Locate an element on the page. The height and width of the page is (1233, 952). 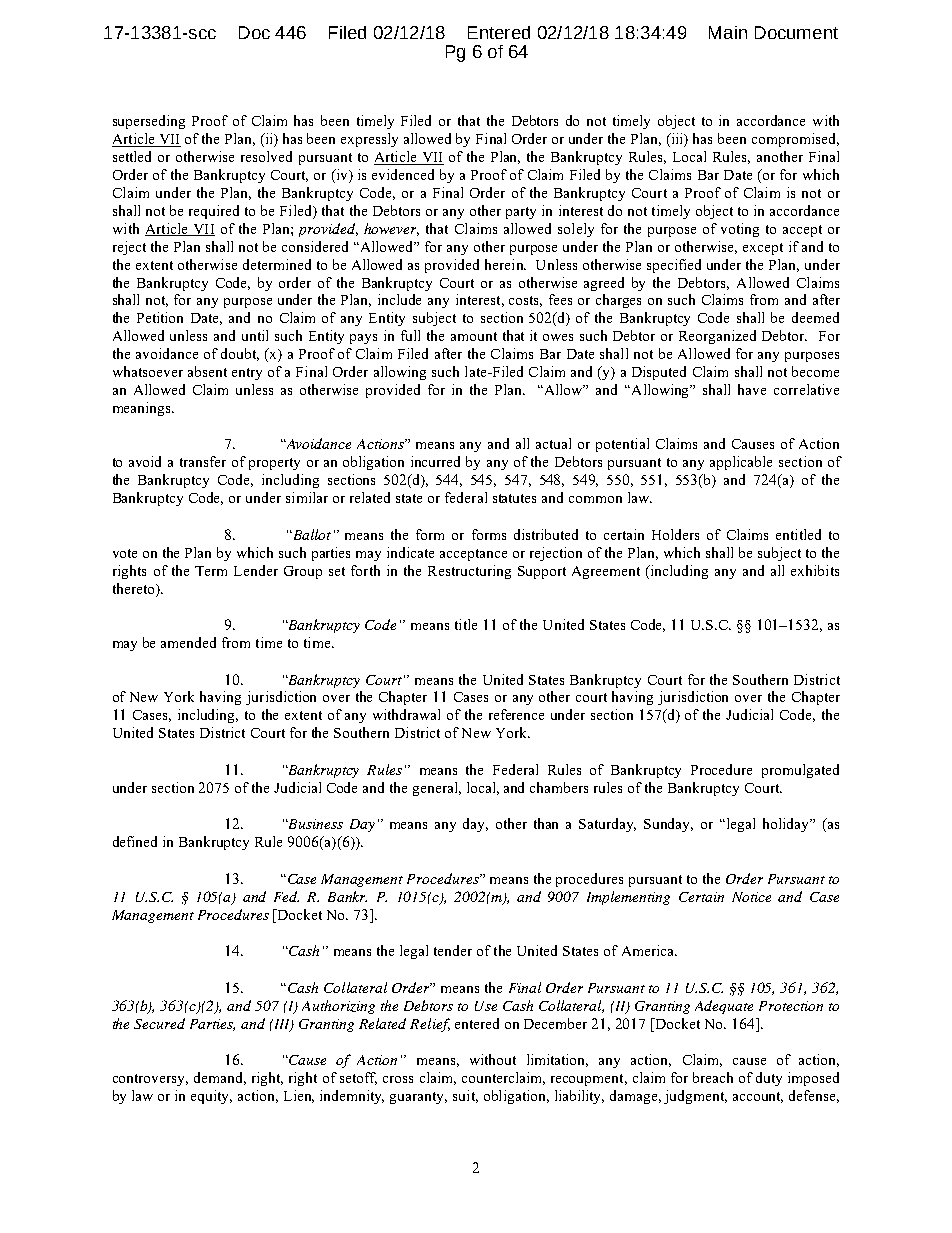
reference is located at coordinates (516, 714).
